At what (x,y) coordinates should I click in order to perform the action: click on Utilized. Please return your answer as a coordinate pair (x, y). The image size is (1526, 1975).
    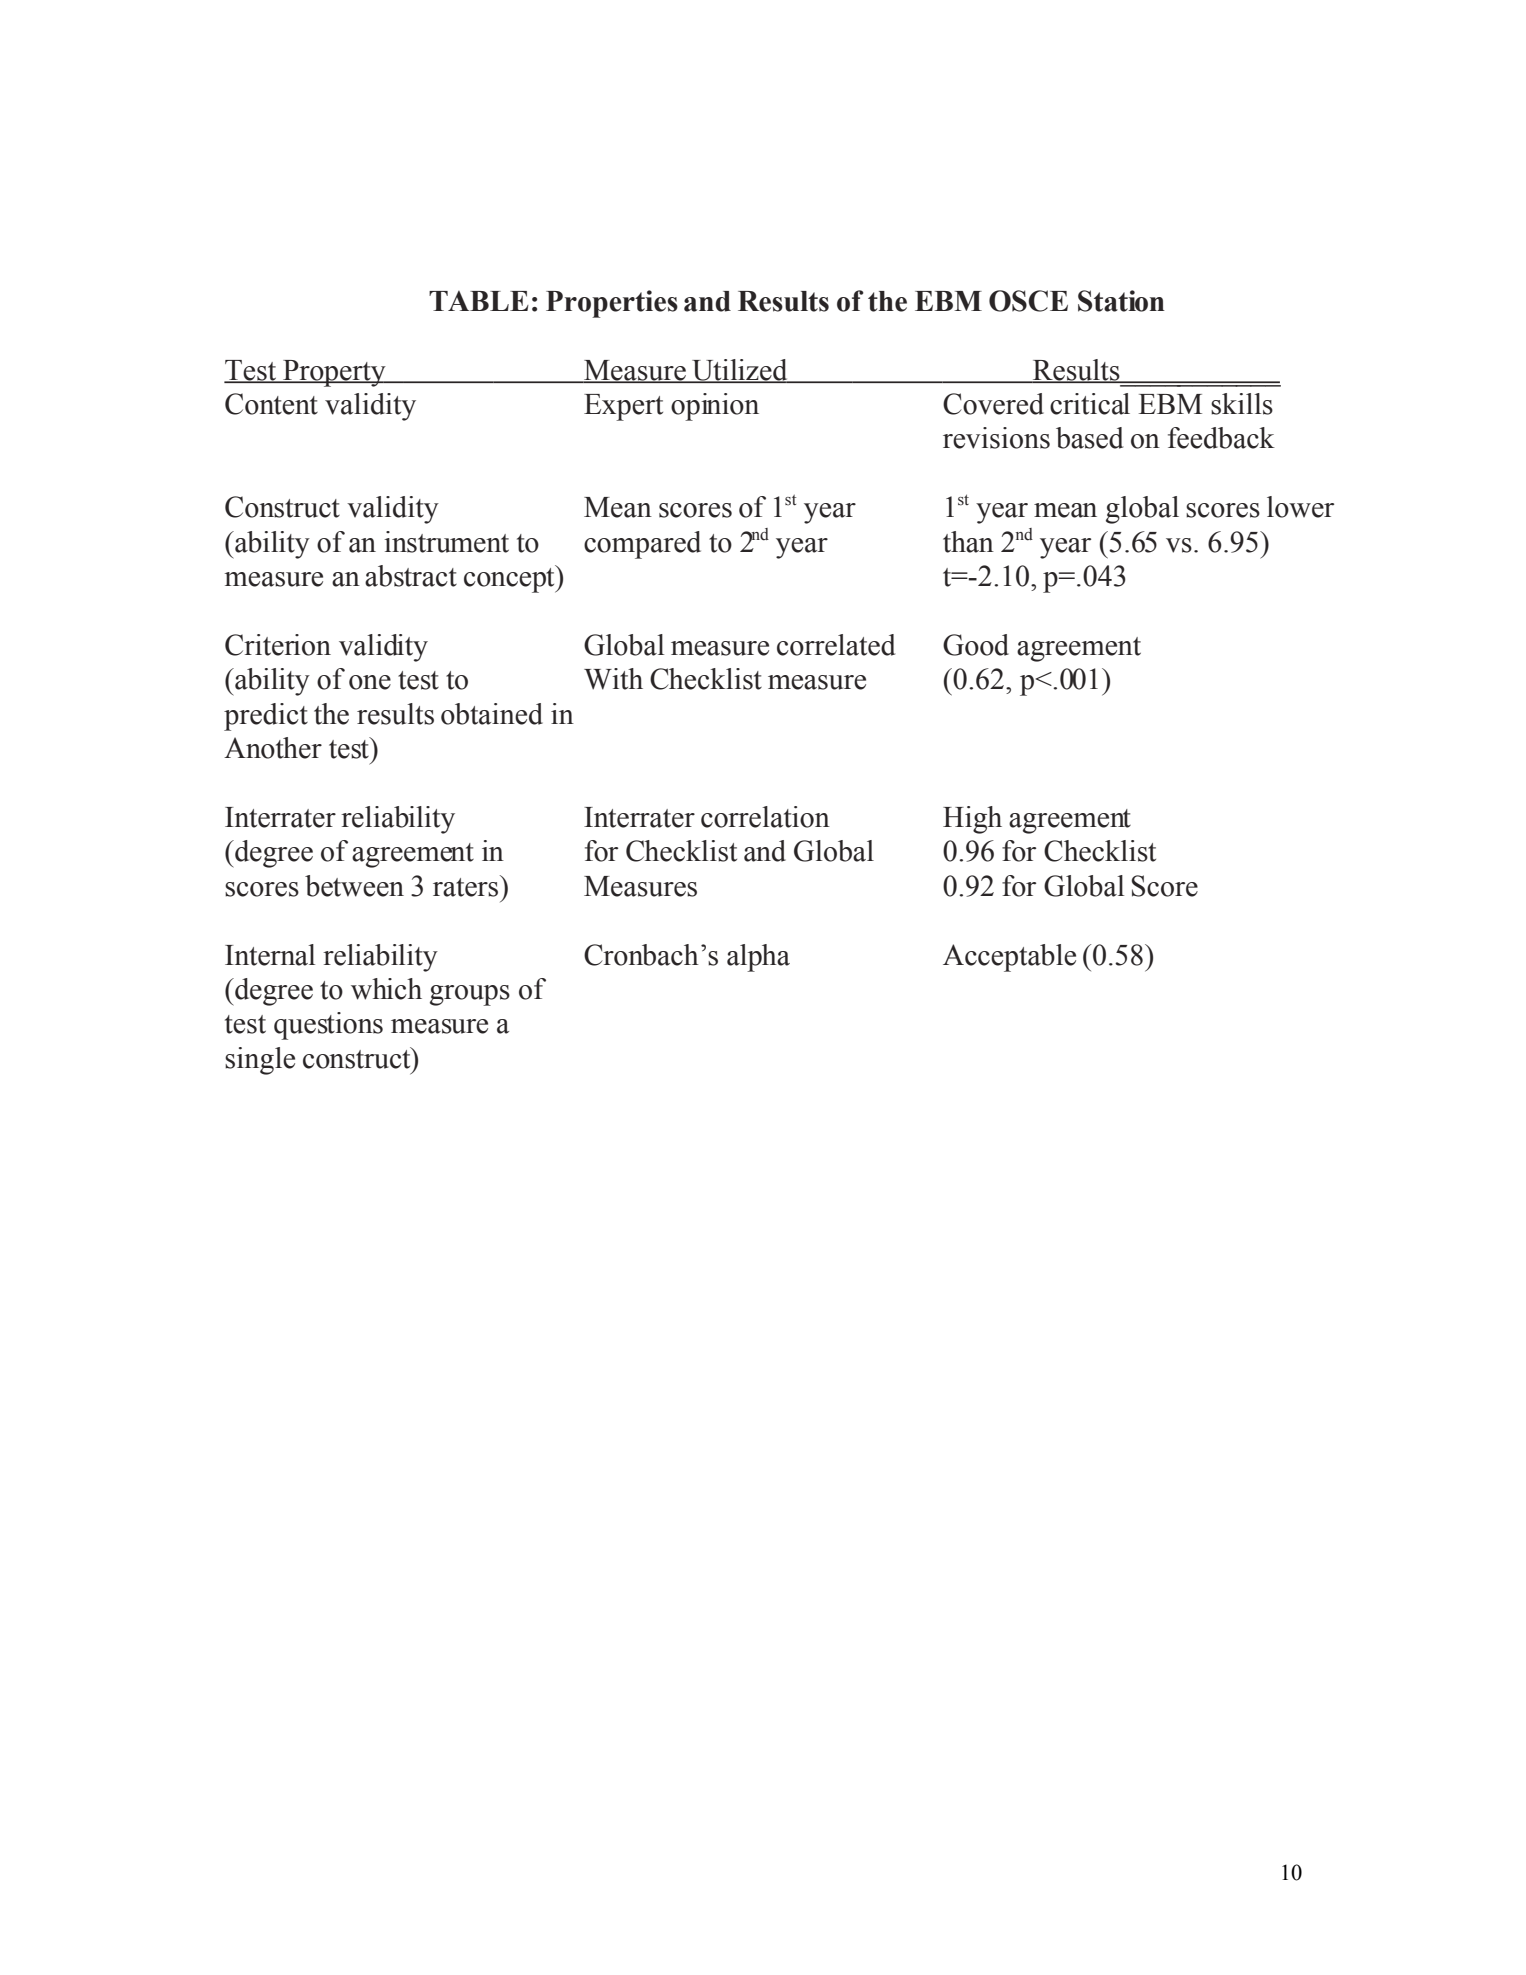
    Looking at the image, I should click on (740, 370).
